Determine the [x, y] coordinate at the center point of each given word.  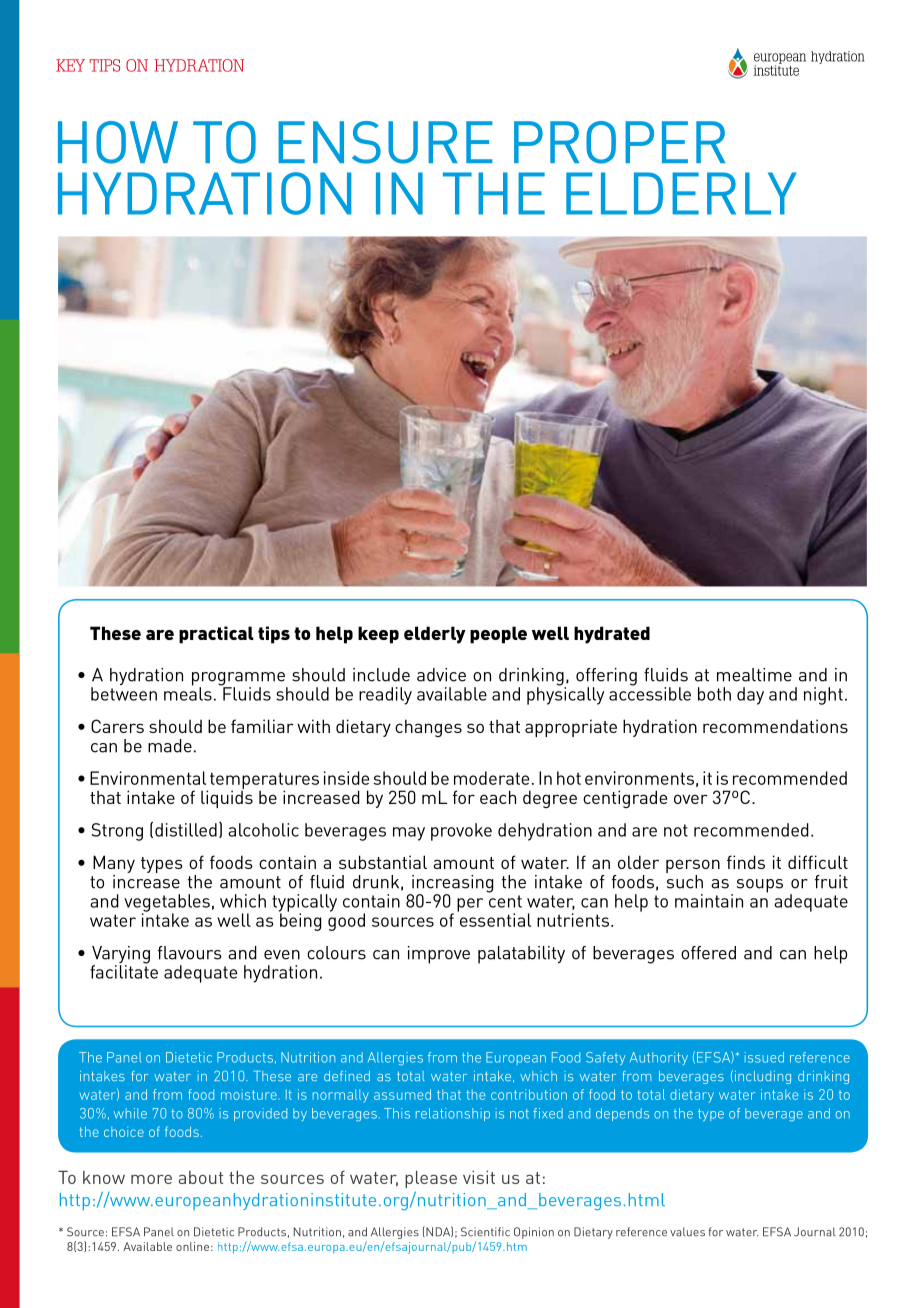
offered [708, 953]
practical [216, 635]
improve [439, 955]
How [118, 142]
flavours [190, 953]
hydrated [612, 635]
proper [619, 142]
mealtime [754, 675]
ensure [385, 142]
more [151, 1179]
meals [188, 693]
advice [441, 675]
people [498, 635]
